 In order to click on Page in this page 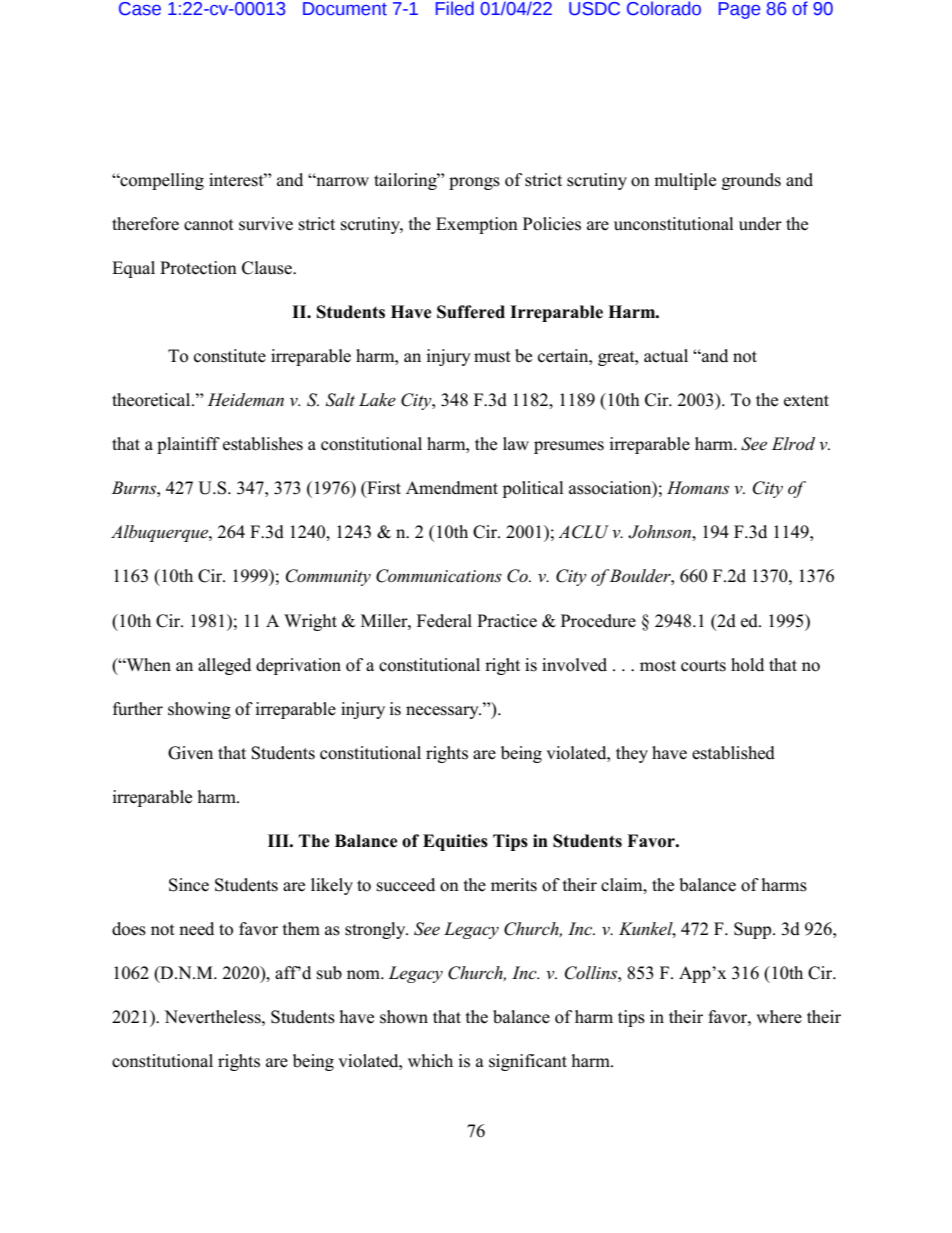, I will do `click(739, 10)`.
